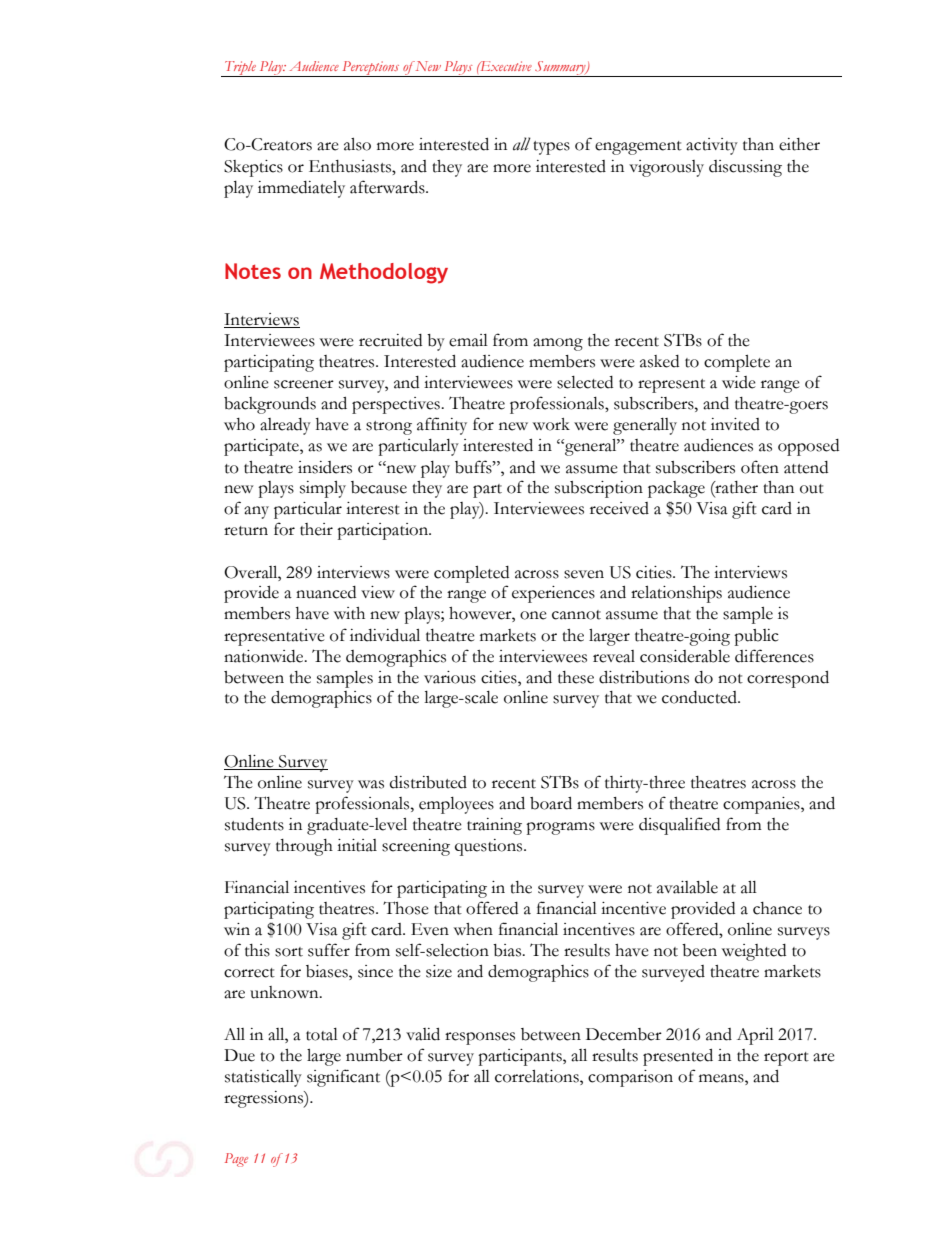 The width and height of the image is (952, 1233). I want to click on also, so click(357, 144).
